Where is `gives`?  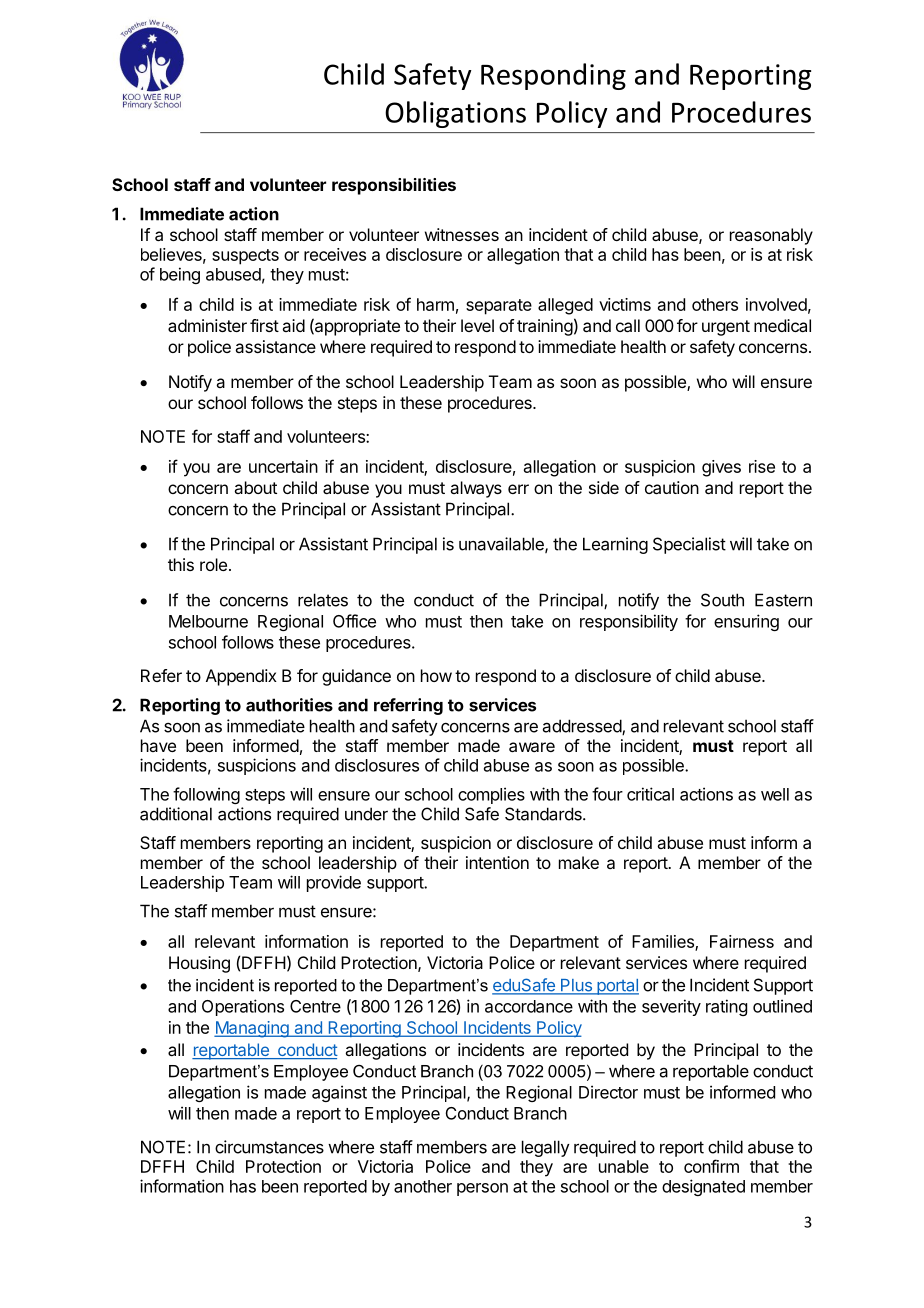
gives is located at coordinates (721, 468).
